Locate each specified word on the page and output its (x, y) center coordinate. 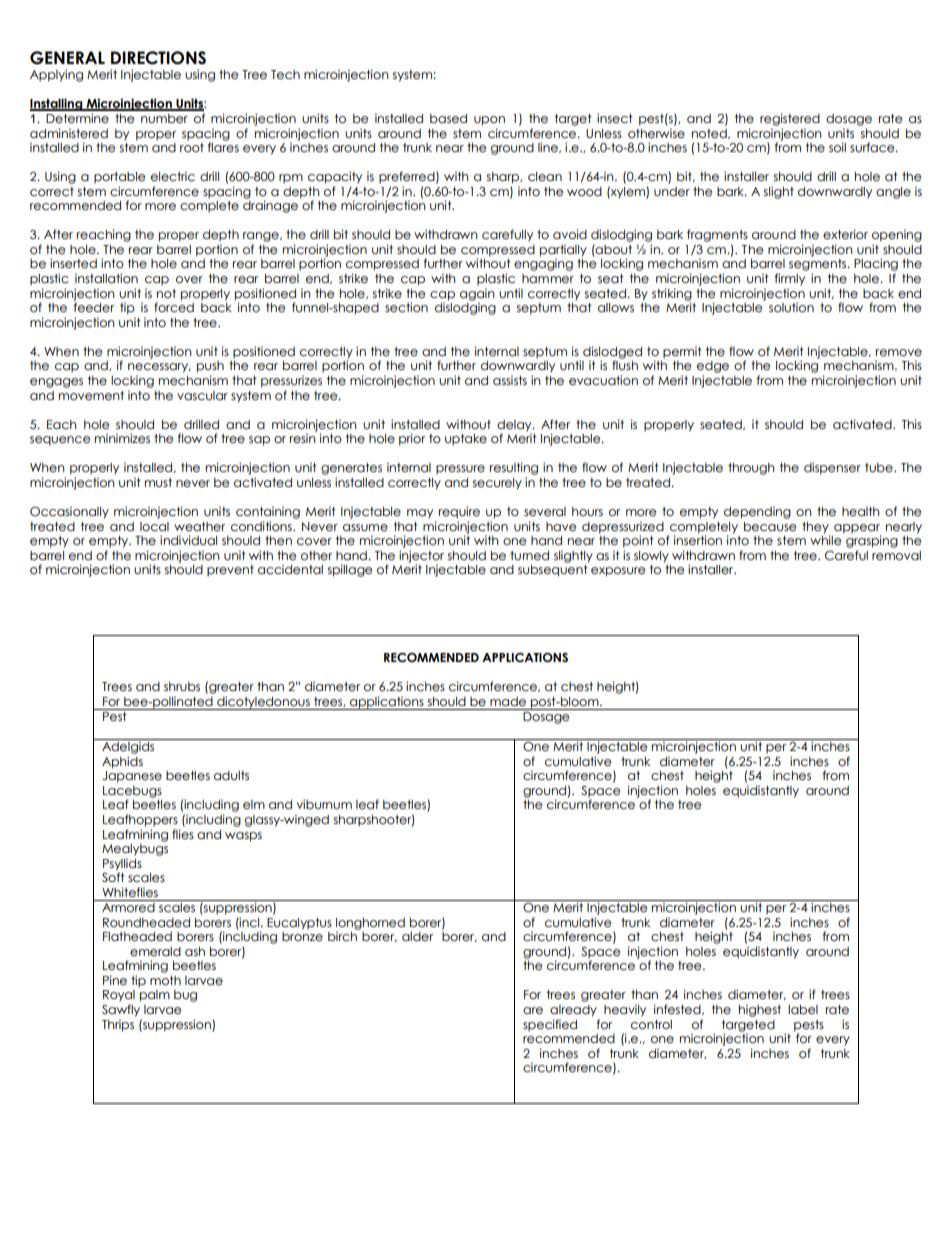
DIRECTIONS (158, 58)
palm (155, 996)
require (459, 512)
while (827, 539)
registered (790, 119)
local (154, 527)
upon (489, 121)
